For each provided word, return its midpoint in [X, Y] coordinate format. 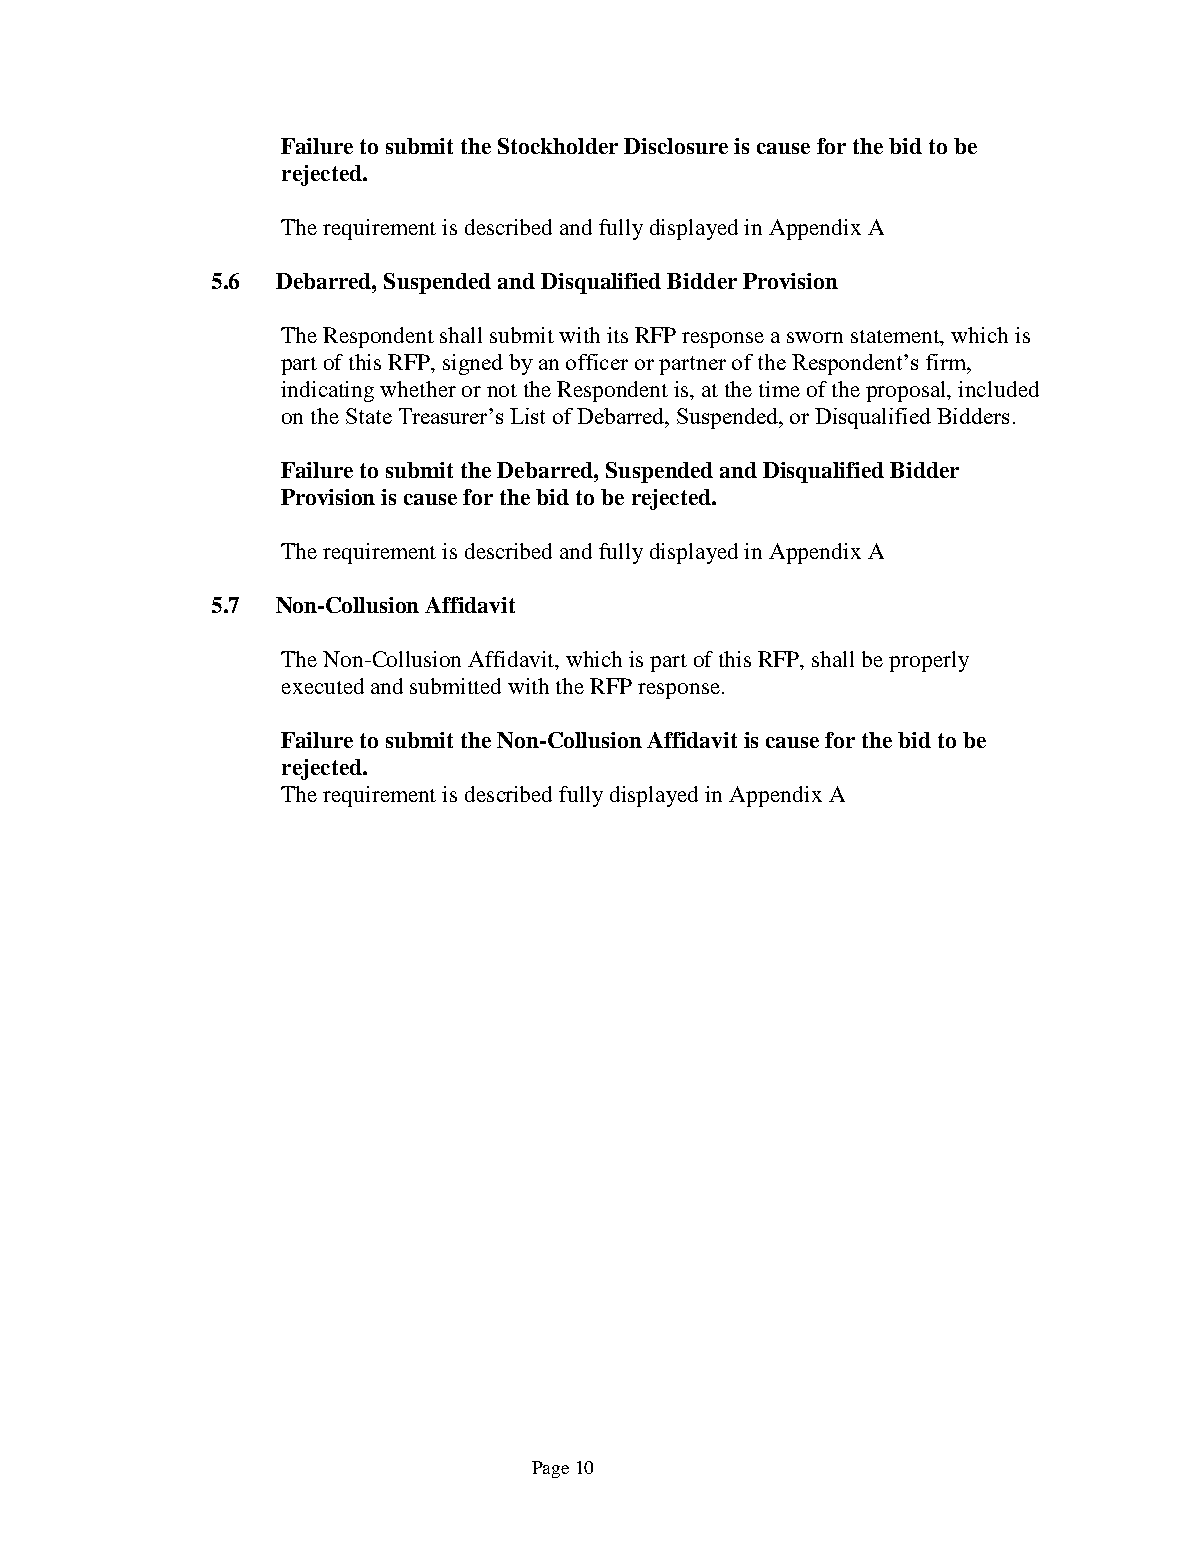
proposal [907, 391]
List [527, 416]
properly [929, 661]
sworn [815, 337]
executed [323, 686]
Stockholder [558, 146]
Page [550, 1469]
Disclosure [676, 146]
